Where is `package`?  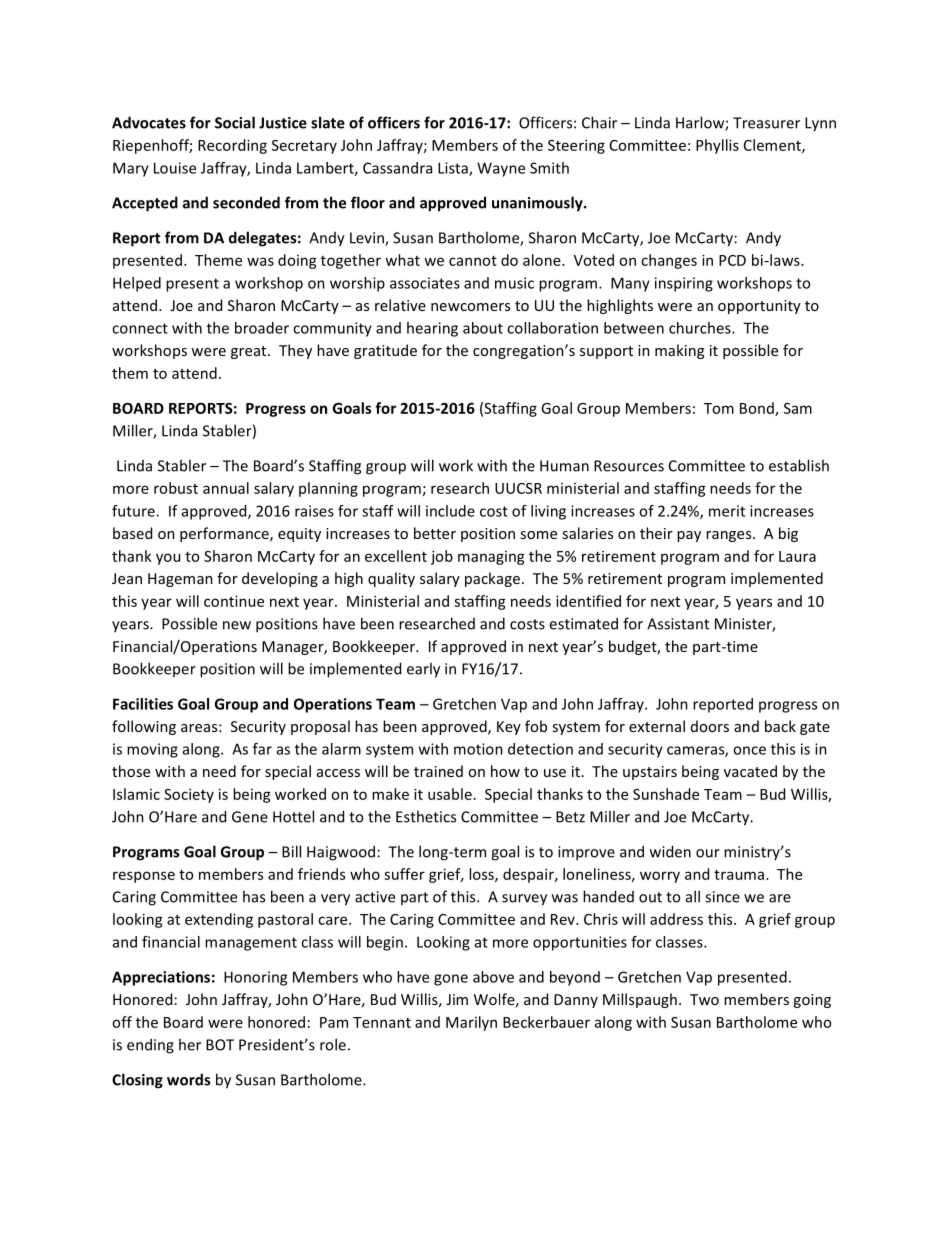
package is located at coordinates (492, 579).
